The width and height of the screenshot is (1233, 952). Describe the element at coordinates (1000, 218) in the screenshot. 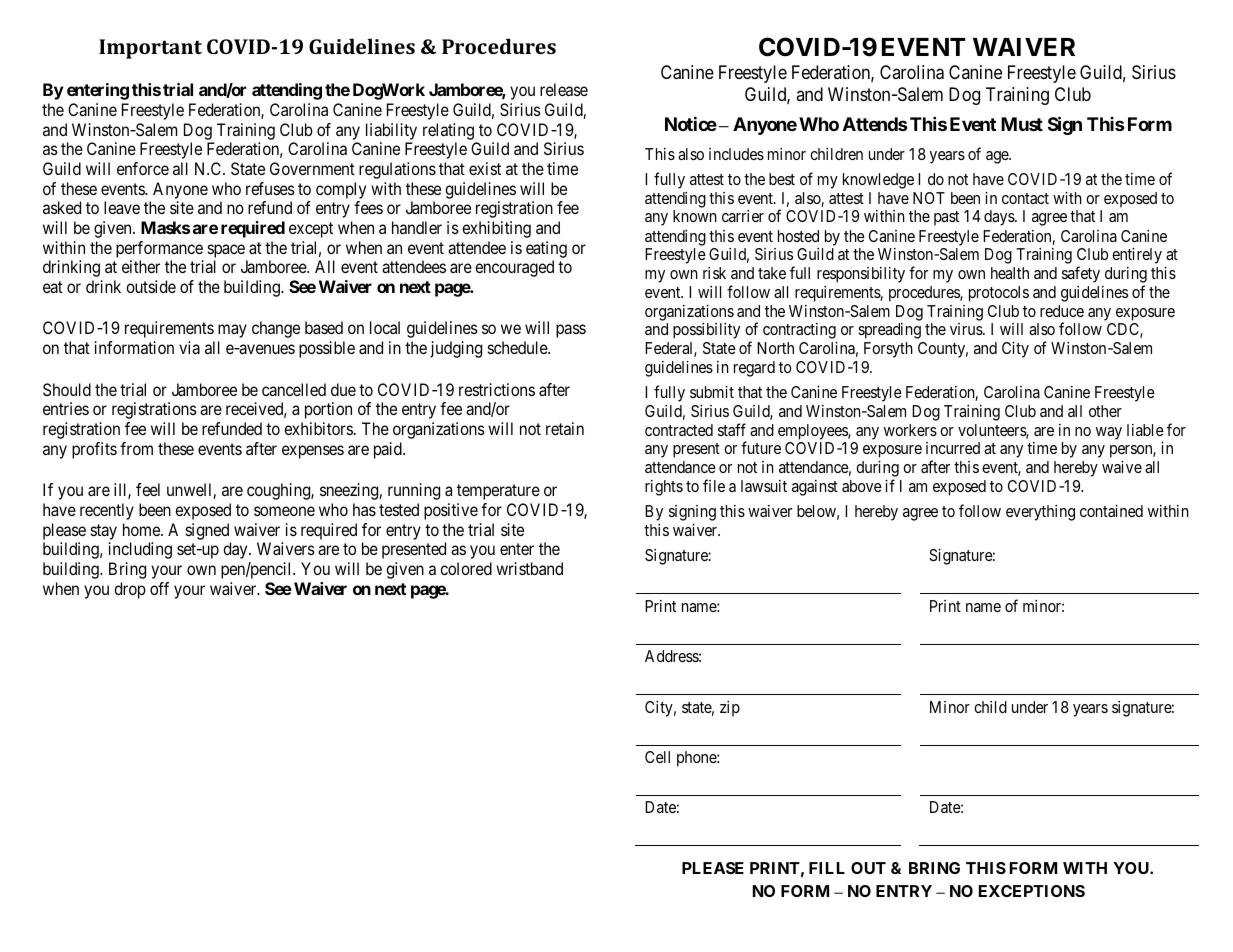

I see `days` at that location.
